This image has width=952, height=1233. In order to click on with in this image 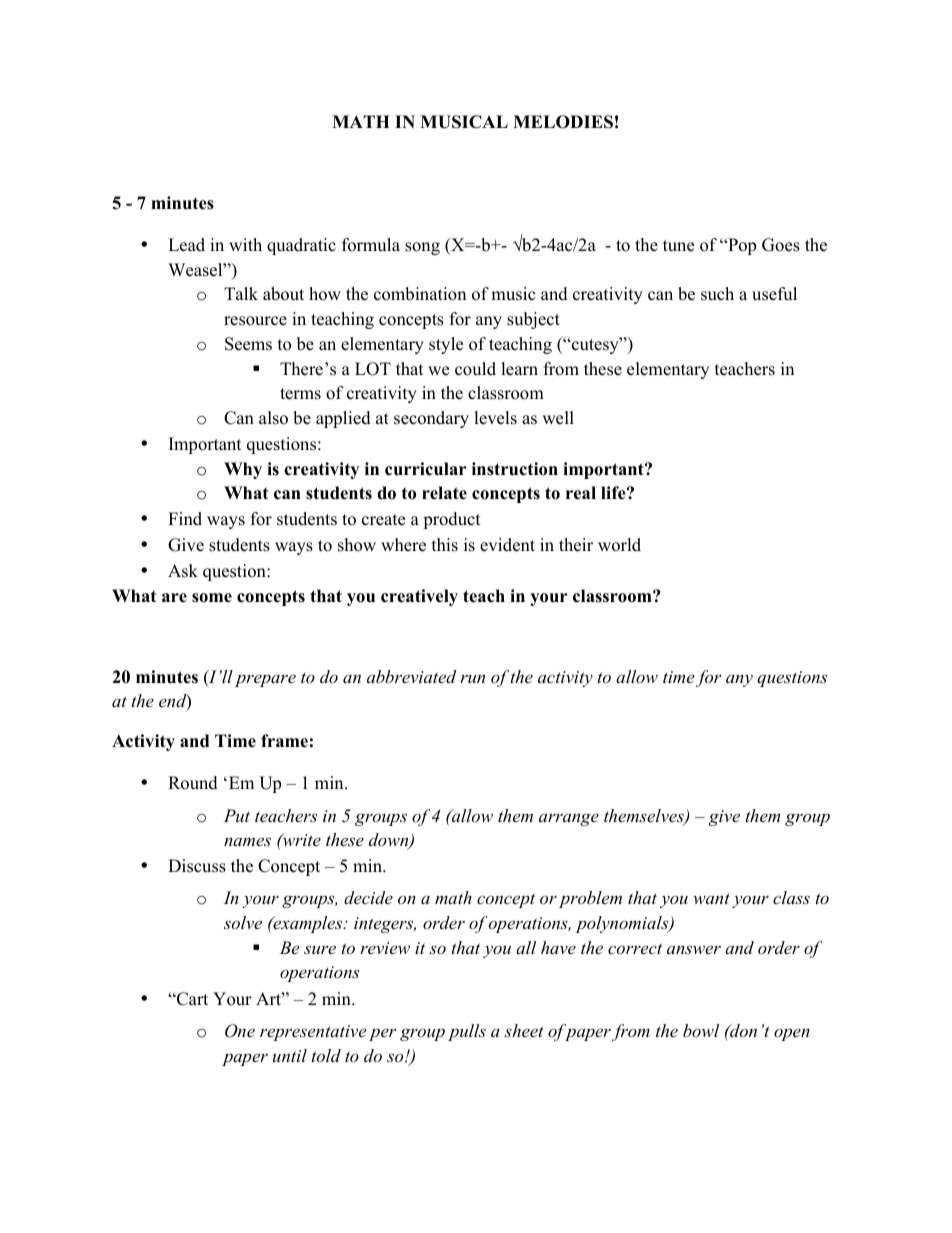, I will do `click(245, 244)`.
